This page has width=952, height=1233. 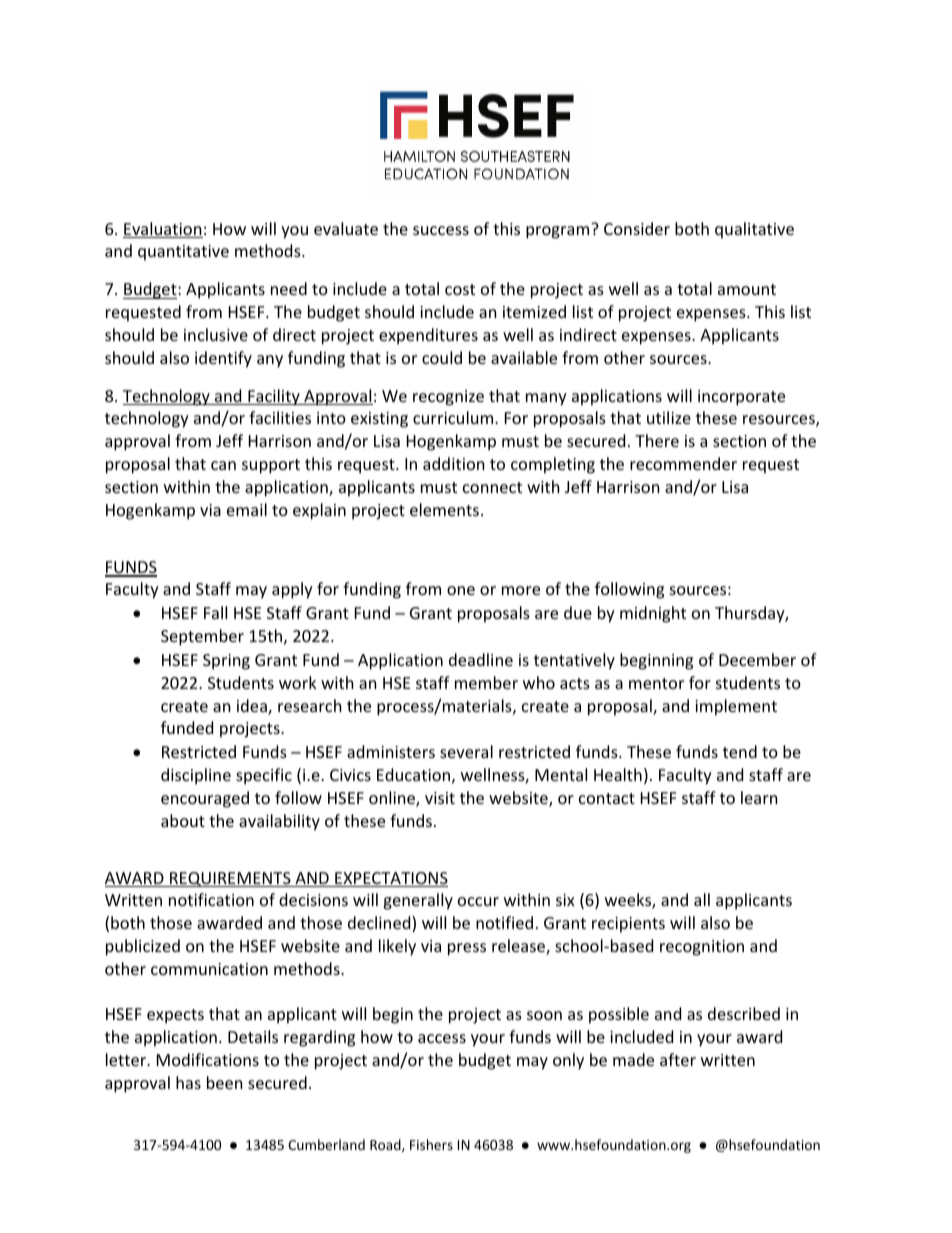 What do you see at coordinates (183, 253) in the page?
I see `quantitative` at bounding box center [183, 253].
